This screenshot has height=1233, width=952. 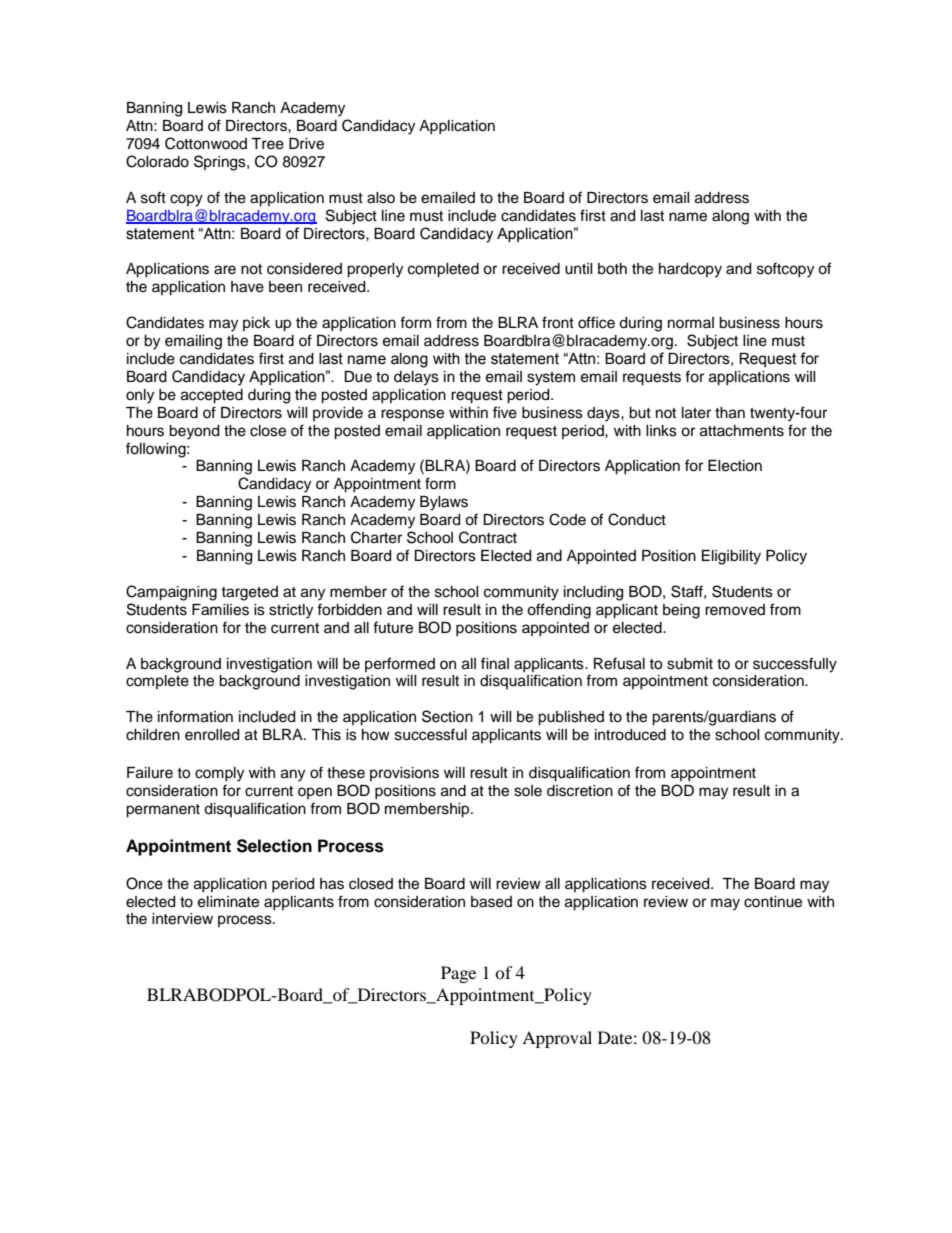 What do you see at coordinates (182, 919) in the screenshot?
I see `interview` at bounding box center [182, 919].
